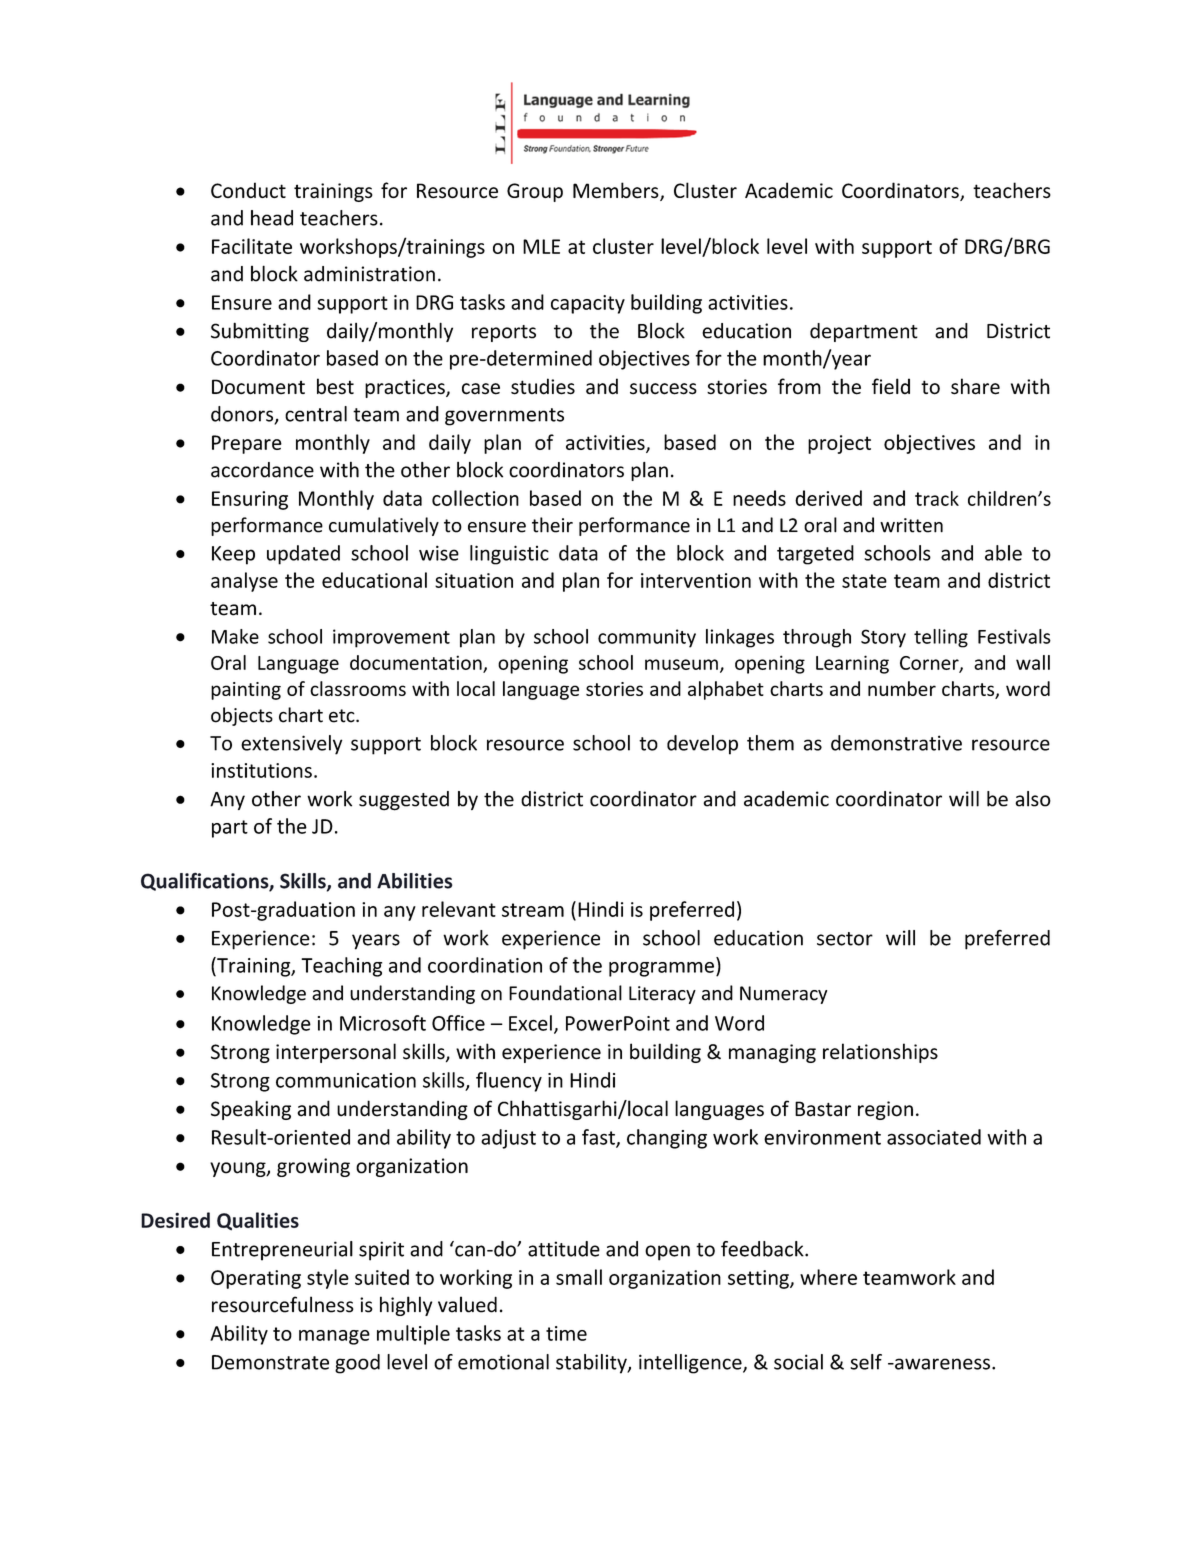 The height and width of the screenshot is (1542, 1191). Describe the element at coordinates (896, 743) in the screenshot. I see `demonstrative` at that location.
